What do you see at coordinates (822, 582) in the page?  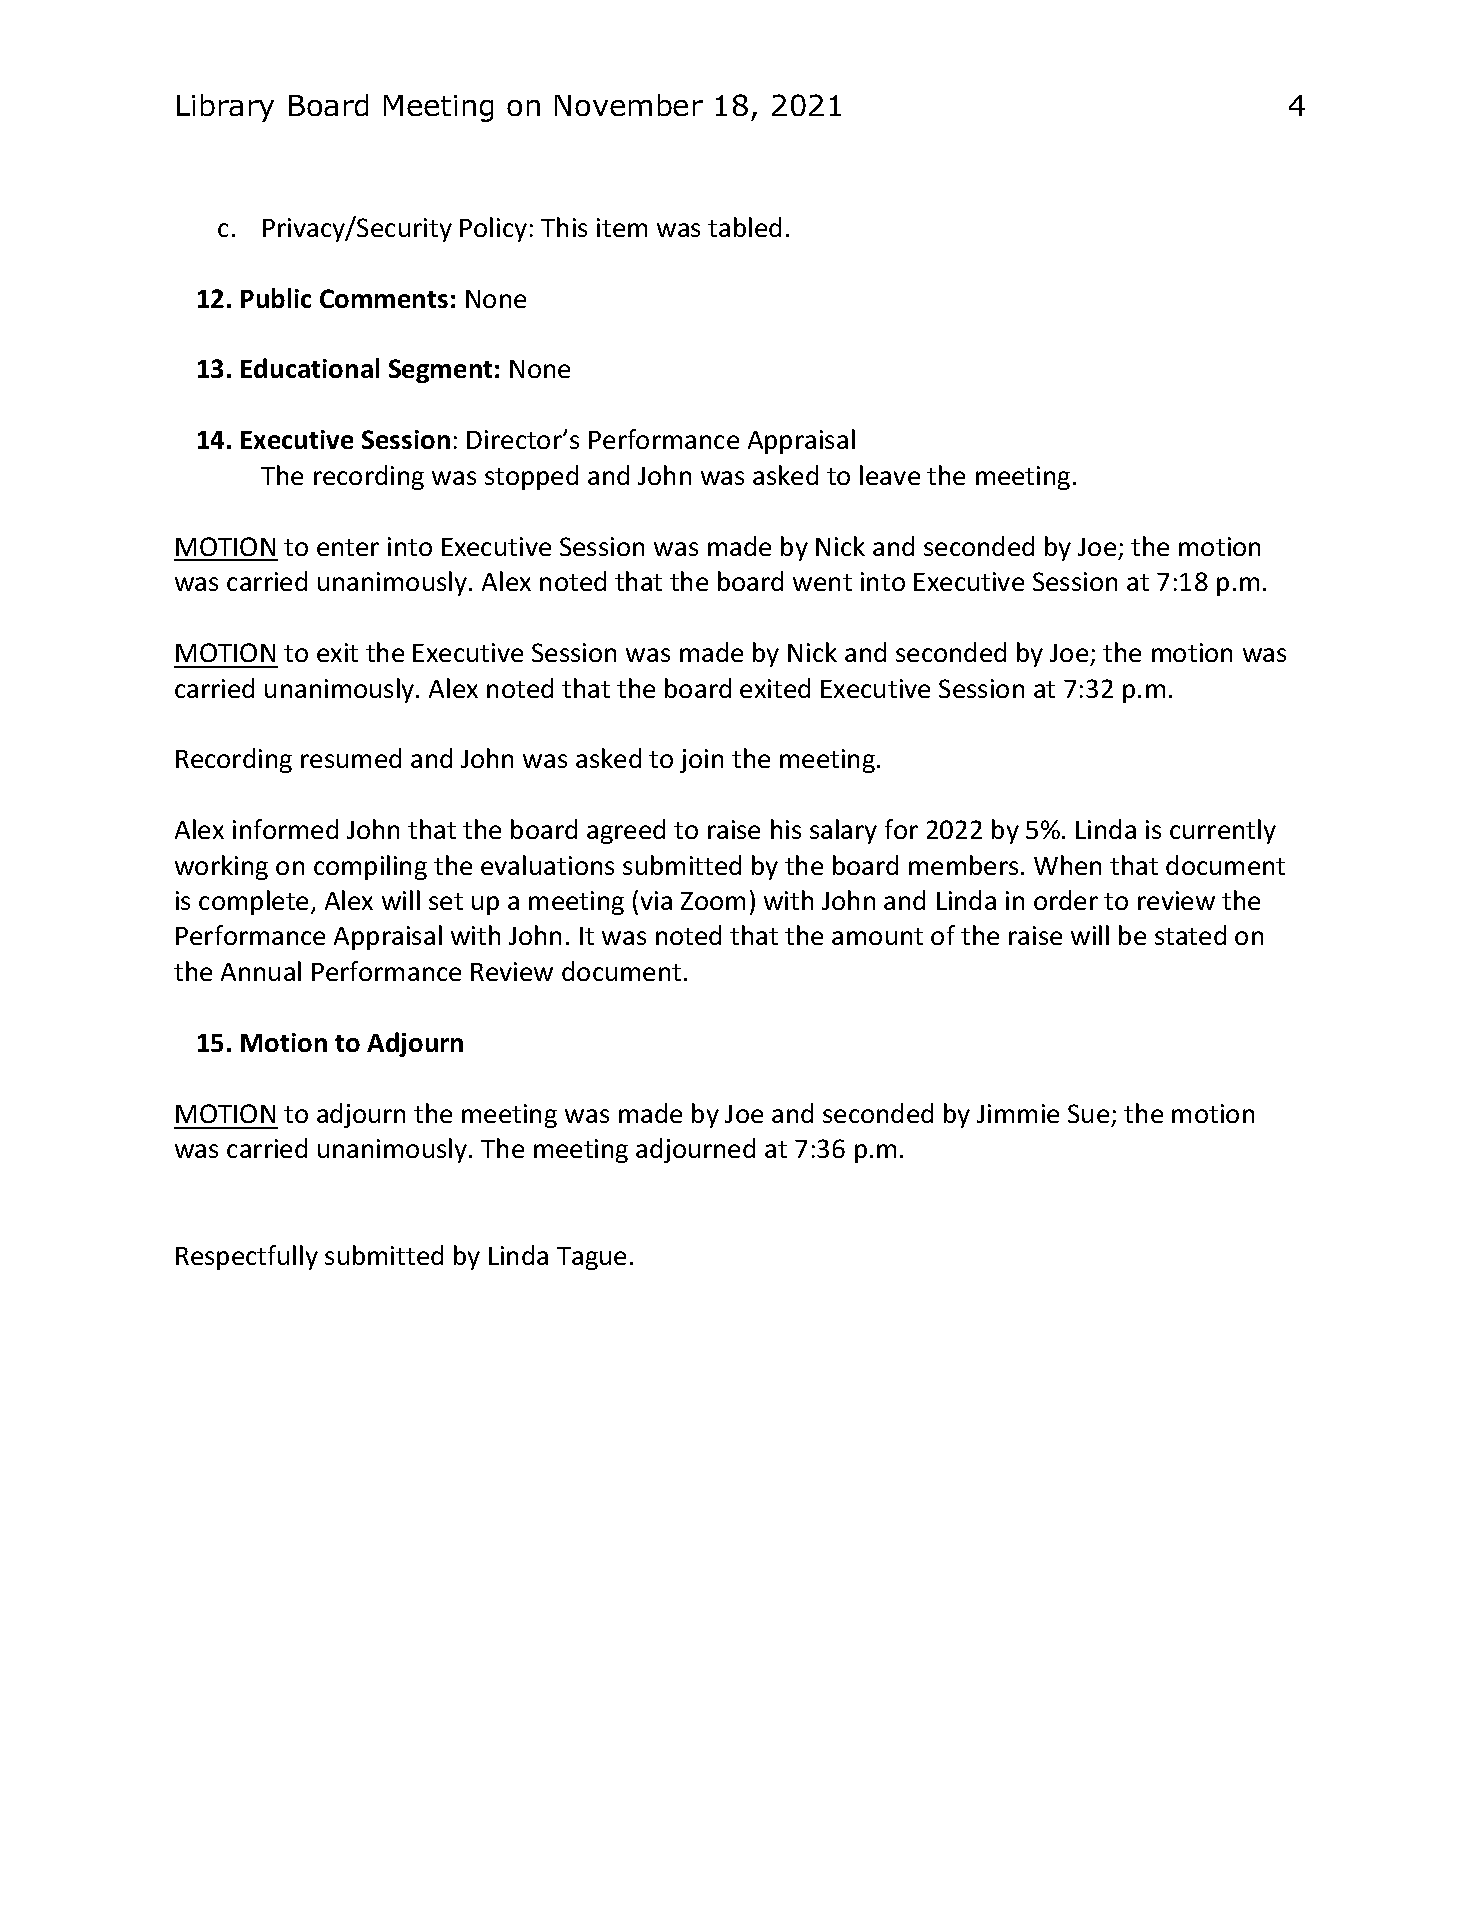 I see `went` at bounding box center [822, 582].
